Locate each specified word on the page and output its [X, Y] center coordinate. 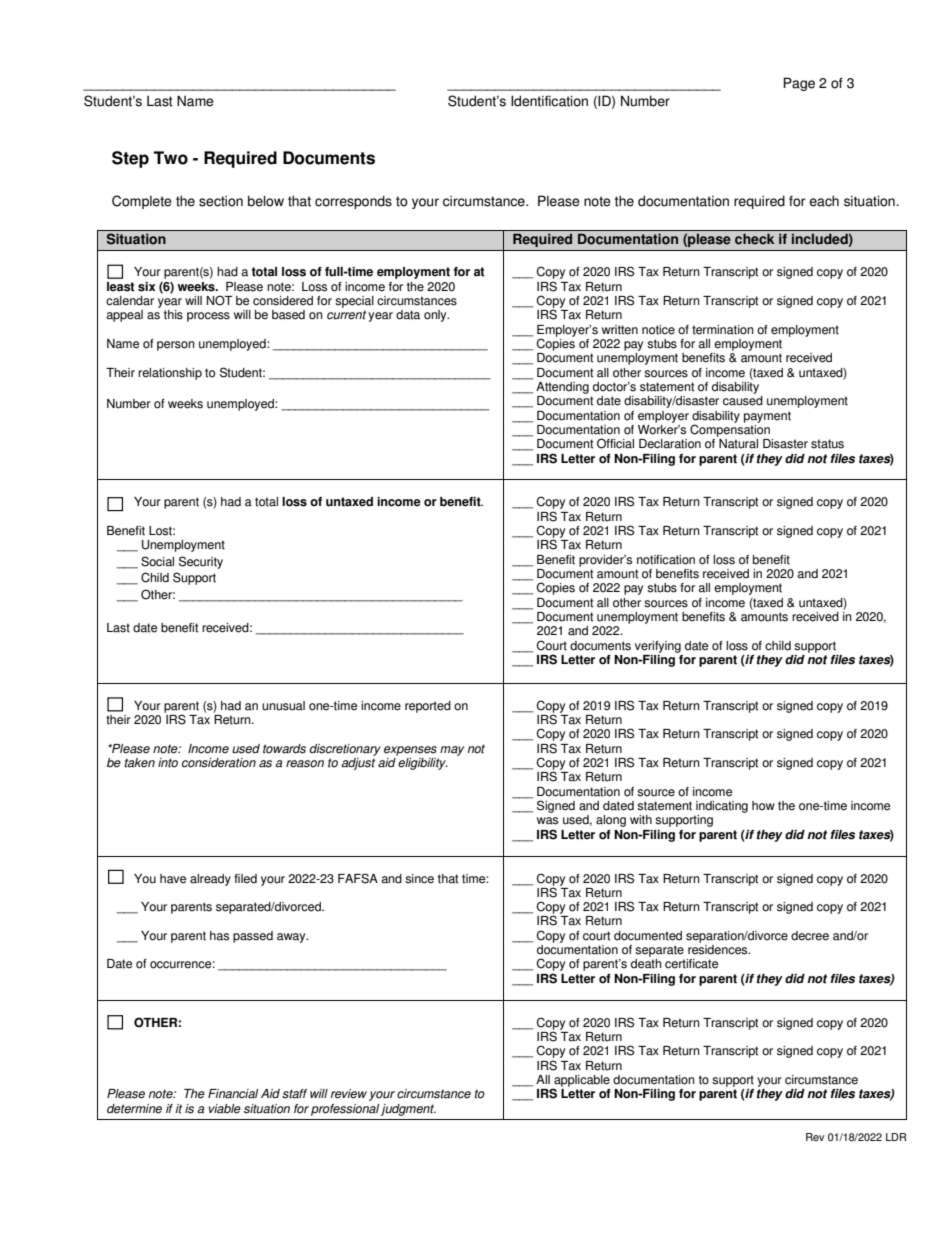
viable [225, 1109]
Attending [562, 388]
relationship [170, 374]
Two [170, 158]
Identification [549, 101]
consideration [219, 763]
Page [799, 84]
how [763, 806]
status [827, 444]
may [452, 751]
